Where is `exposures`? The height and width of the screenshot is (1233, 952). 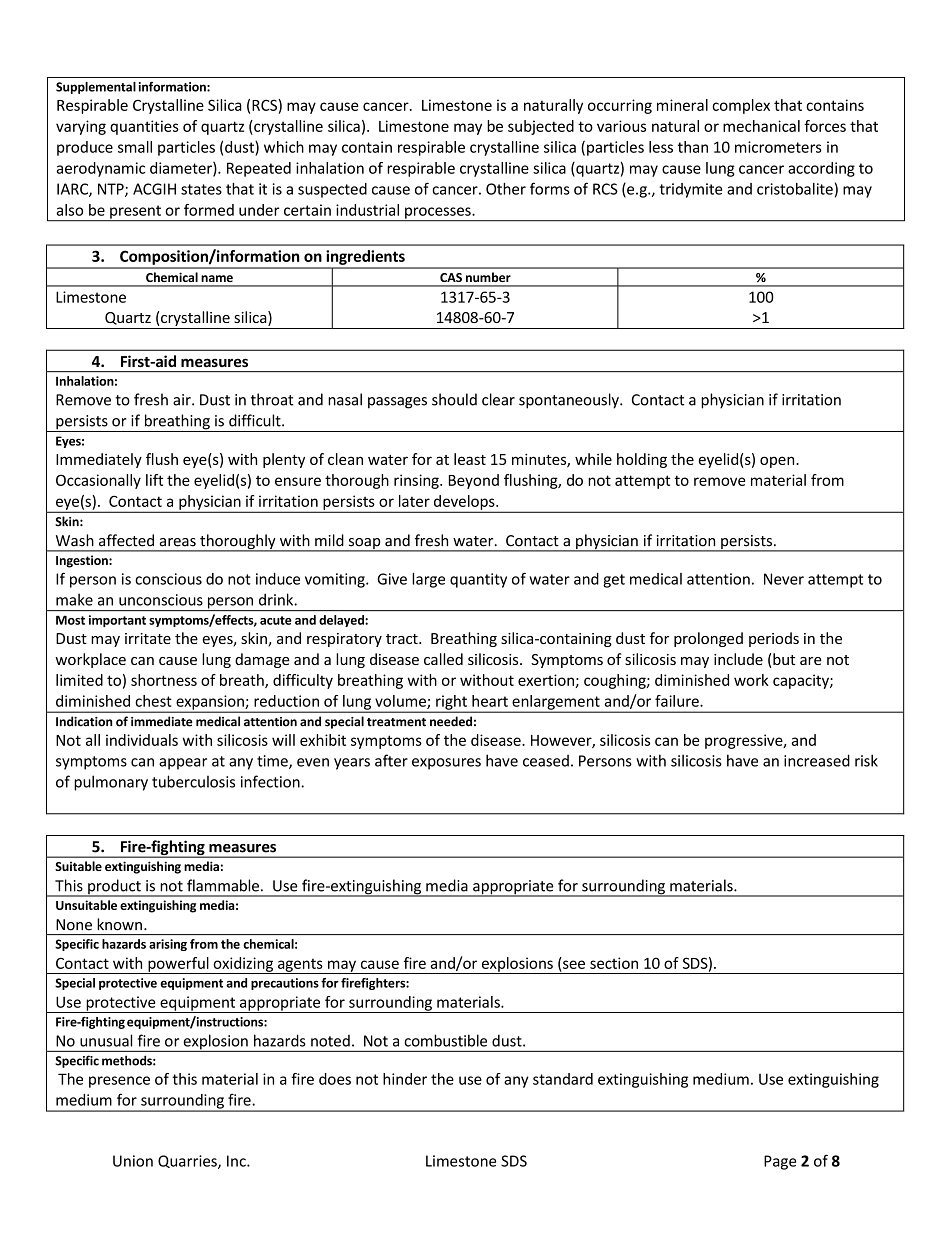
exposures is located at coordinates (446, 764).
